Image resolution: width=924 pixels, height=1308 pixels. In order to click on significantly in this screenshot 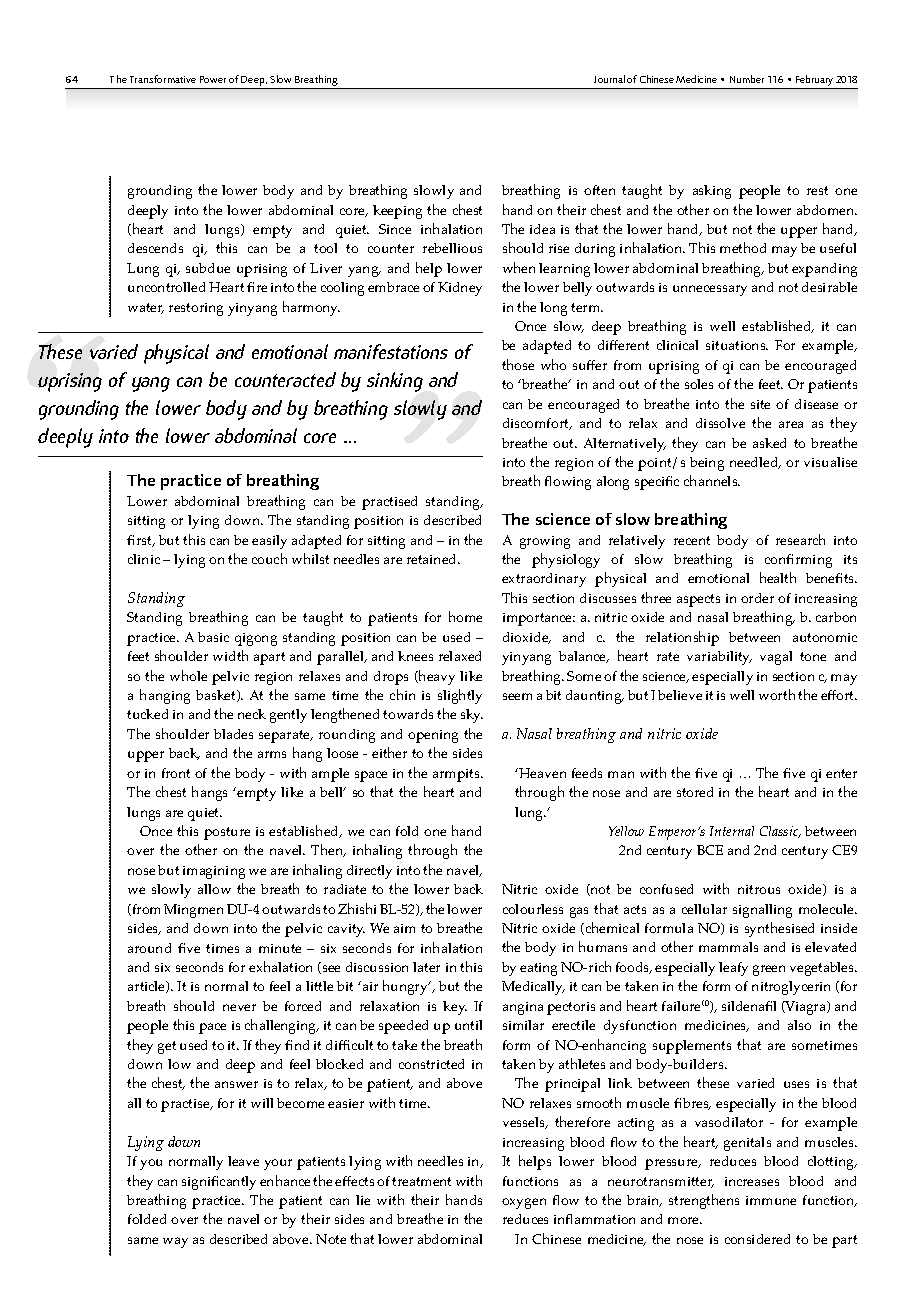, I will do `click(219, 1183)`.
